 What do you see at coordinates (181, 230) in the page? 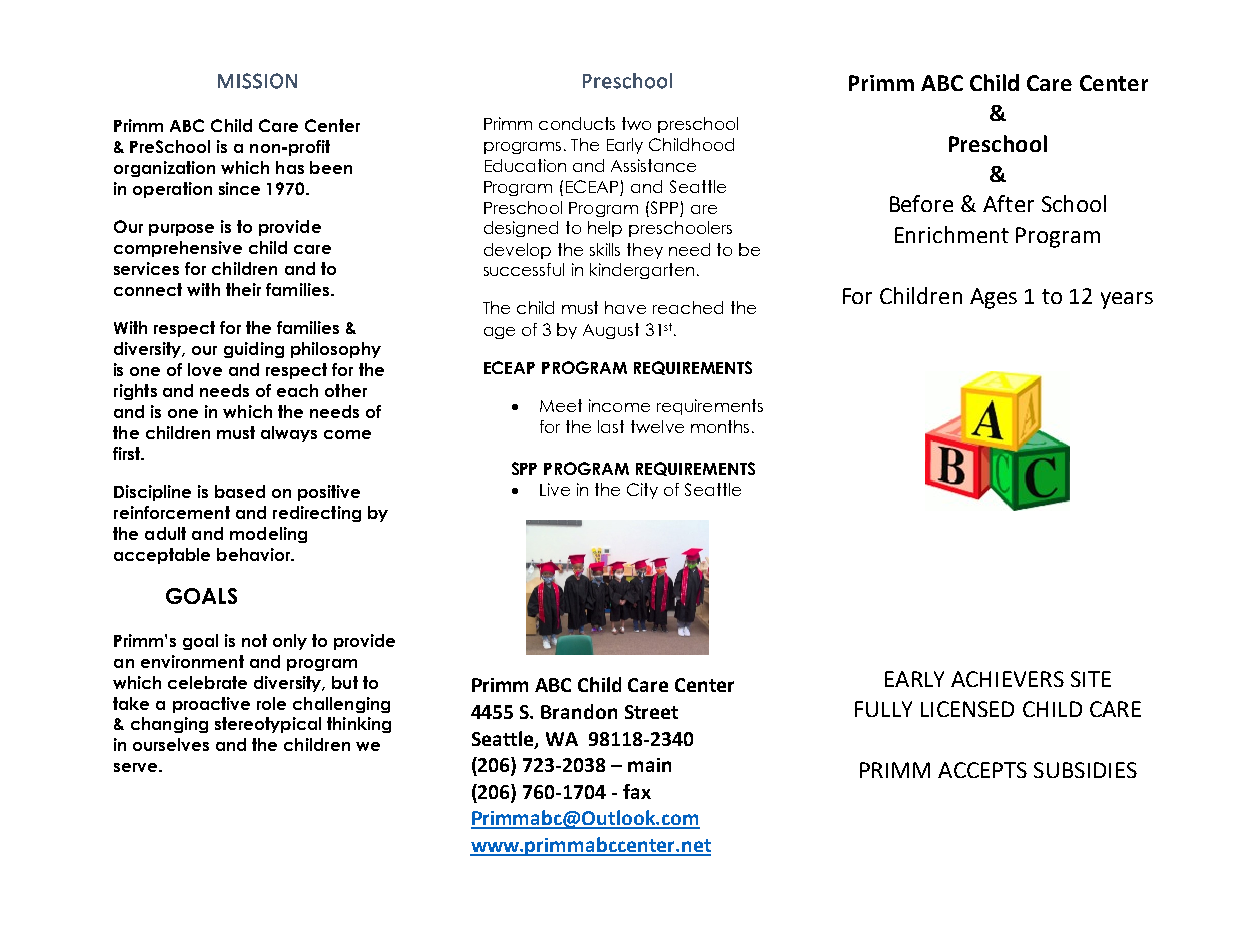
I see `purpose` at bounding box center [181, 230].
